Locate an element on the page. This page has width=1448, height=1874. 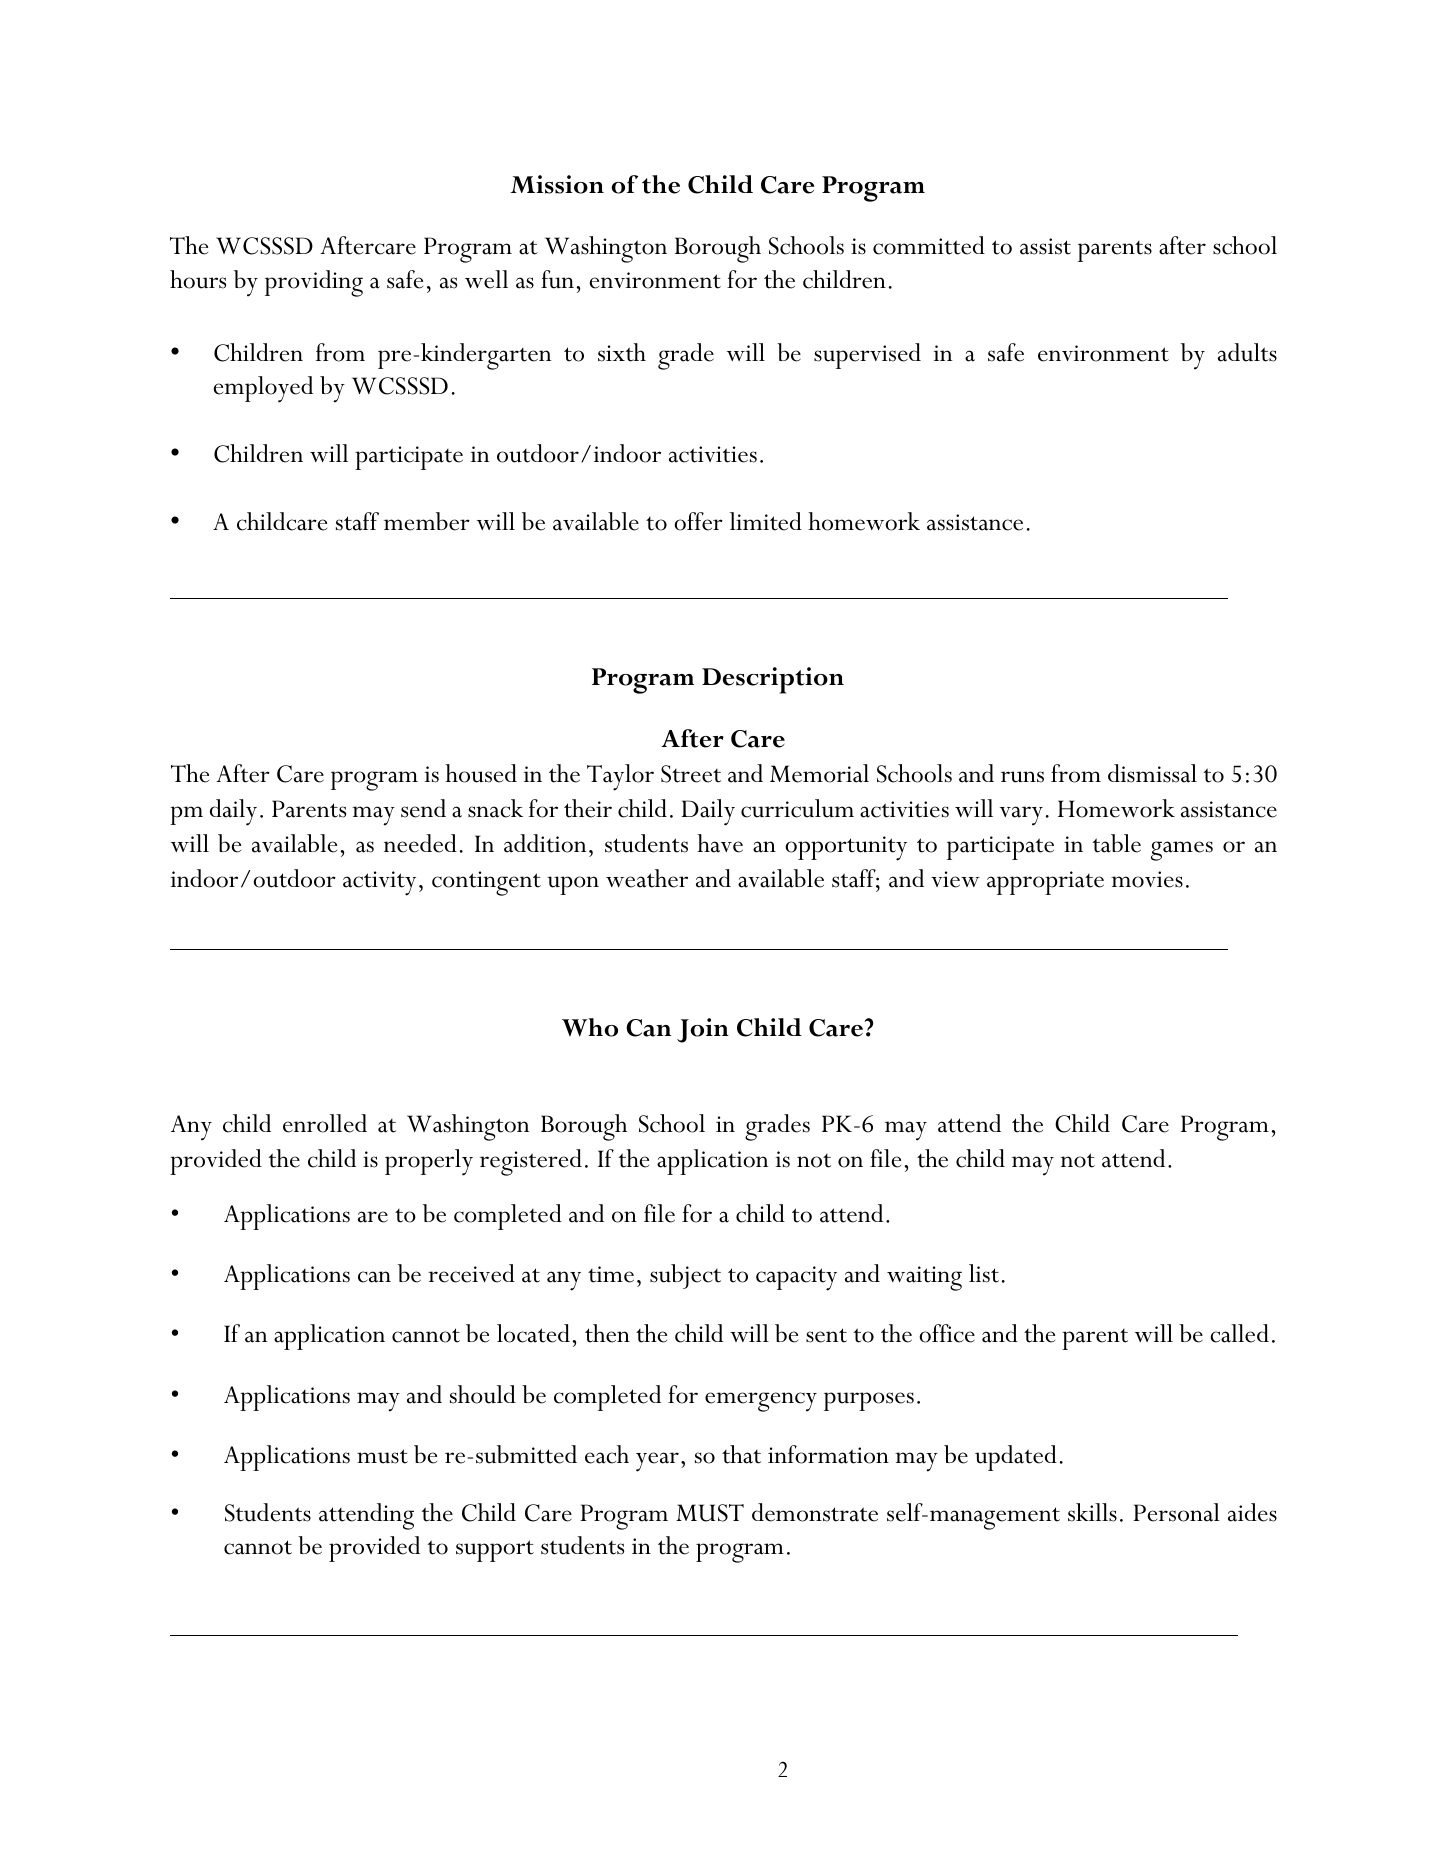
committed is located at coordinates (929, 245).
